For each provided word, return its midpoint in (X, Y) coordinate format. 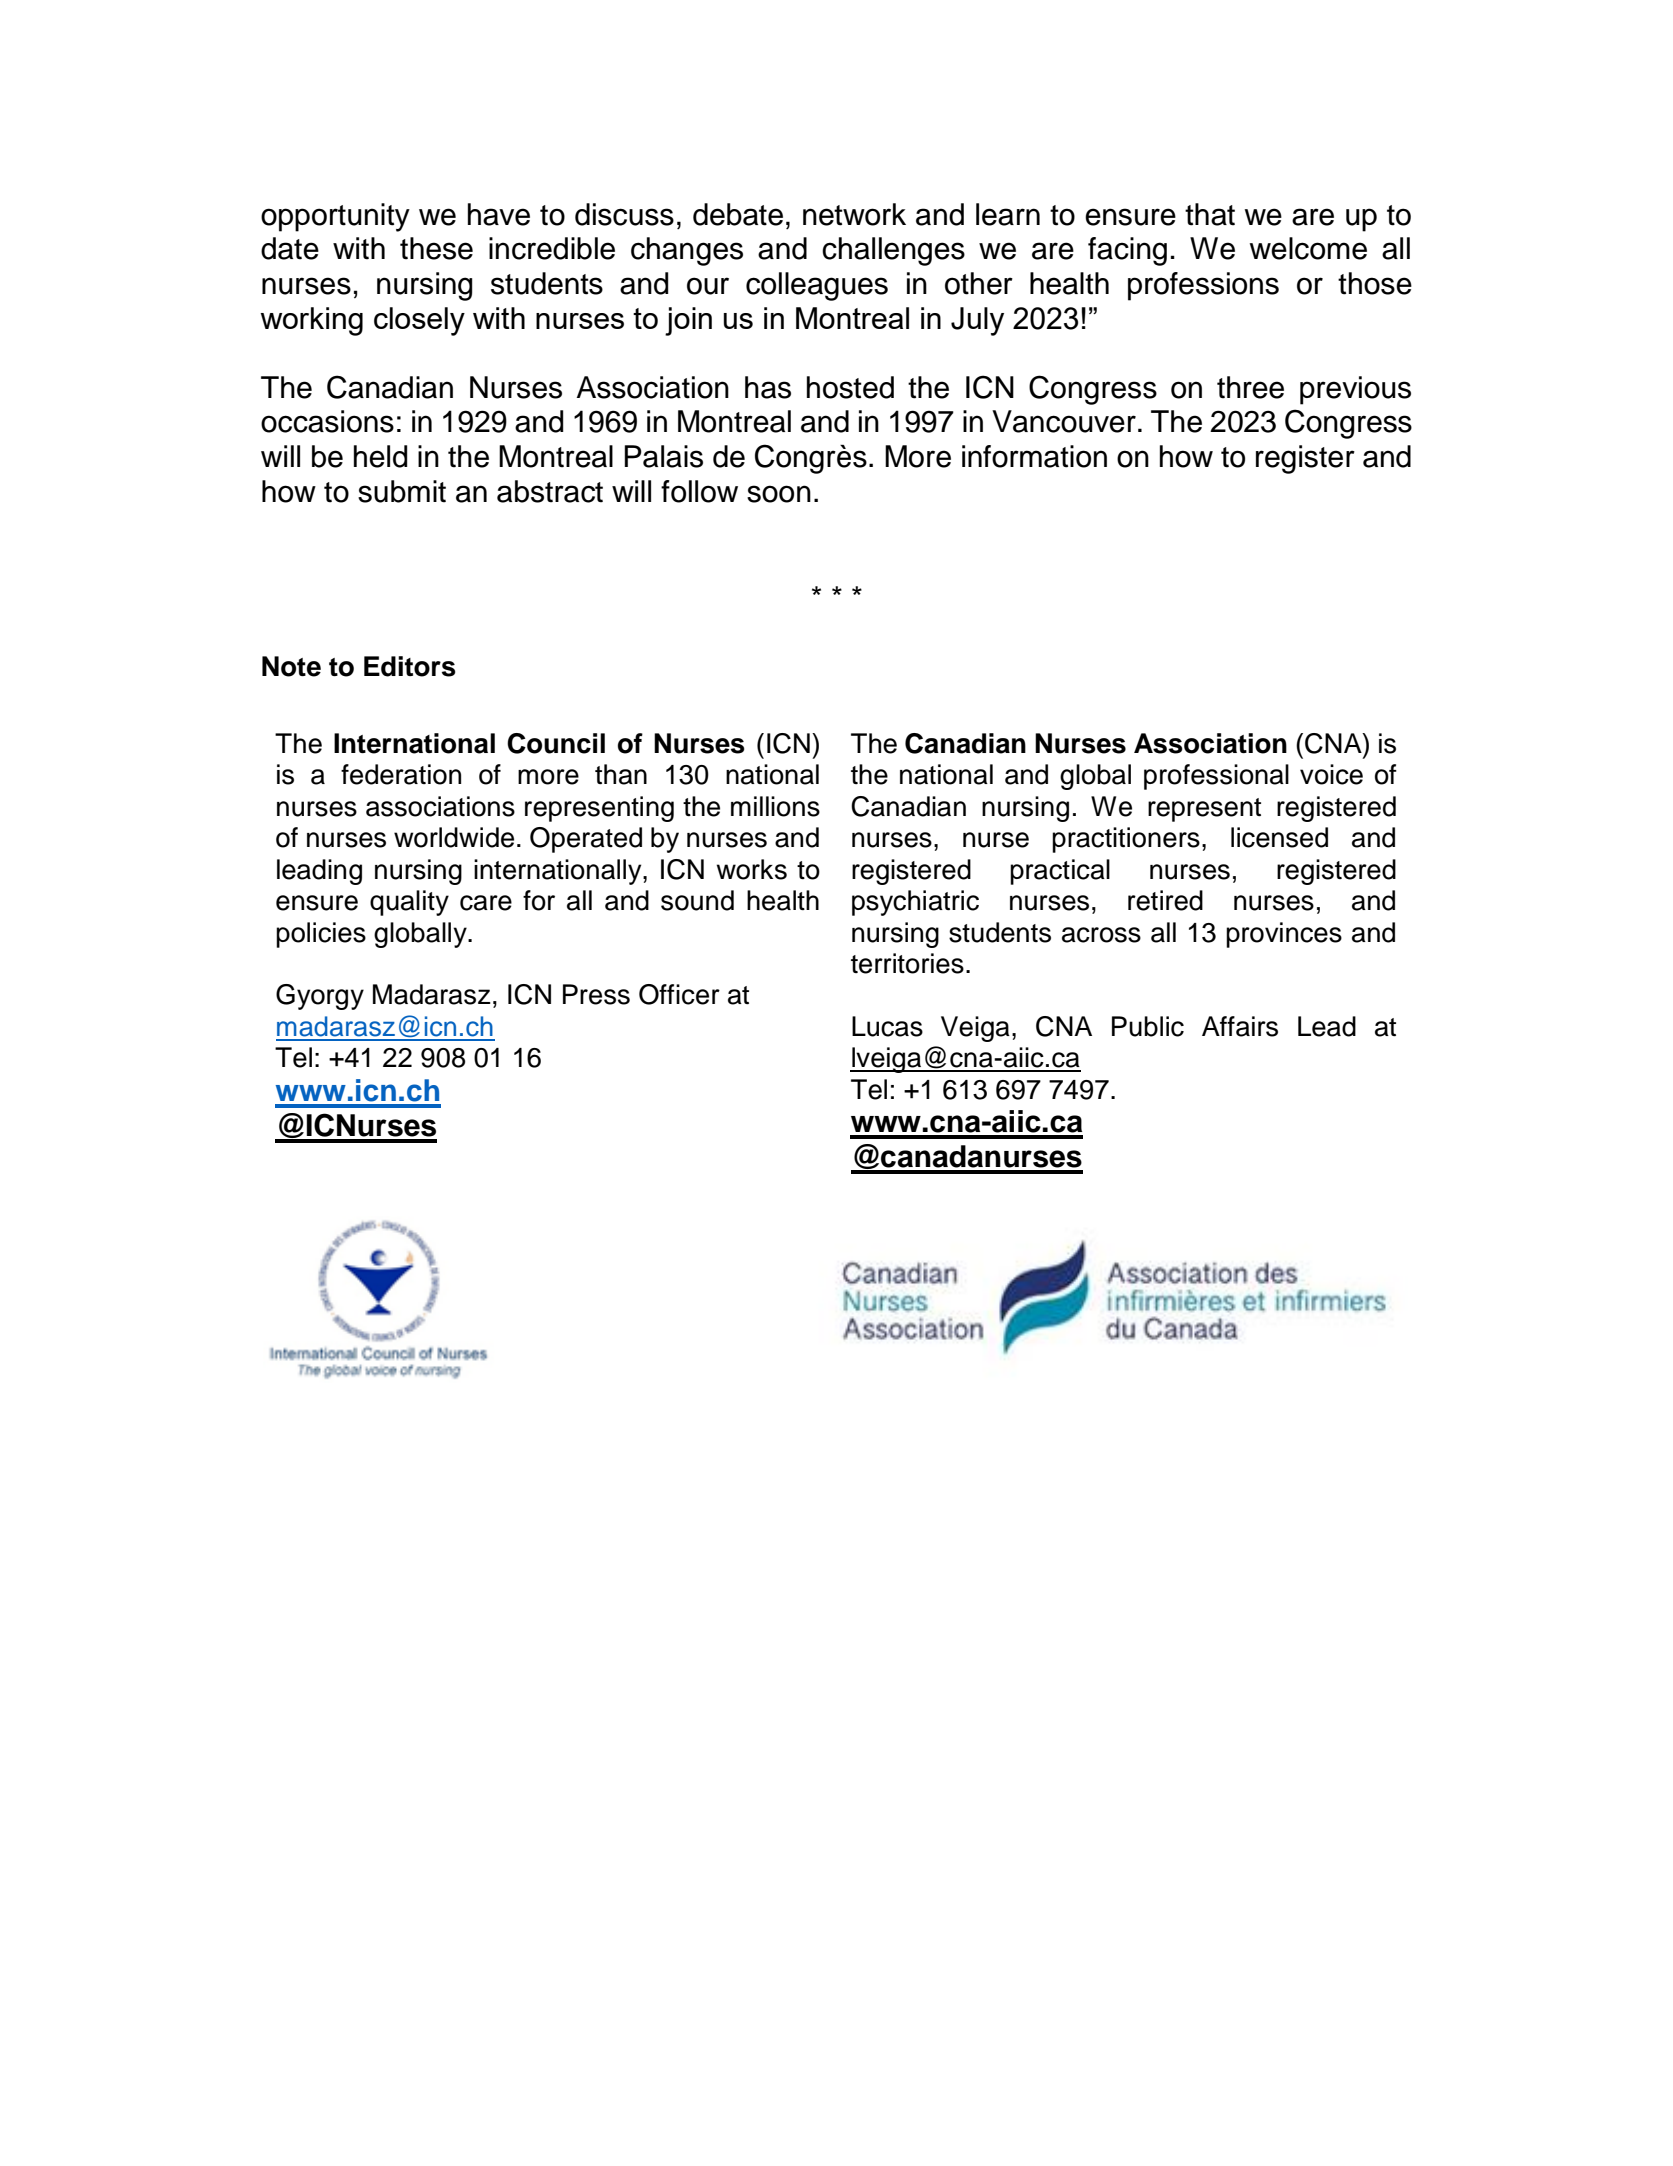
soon (779, 494)
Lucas (887, 1026)
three (1250, 387)
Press (596, 994)
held (380, 456)
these (436, 248)
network (854, 214)
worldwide (454, 837)
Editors (410, 666)
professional (1216, 777)
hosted (850, 387)
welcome (1308, 248)
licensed (1279, 837)
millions (775, 806)
